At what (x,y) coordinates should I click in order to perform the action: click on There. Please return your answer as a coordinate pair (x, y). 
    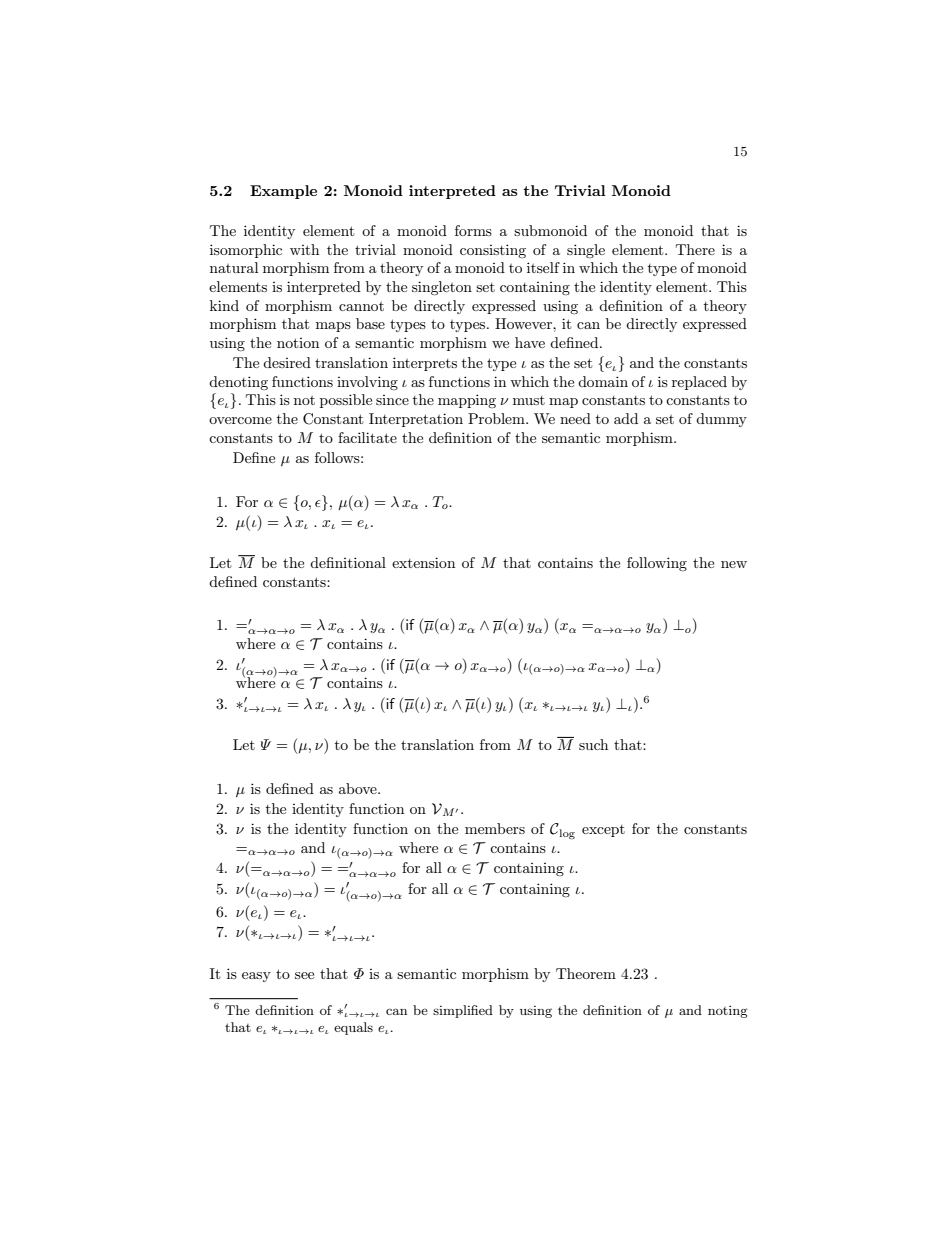
    Looking at the image, I should click on (695, 249).
